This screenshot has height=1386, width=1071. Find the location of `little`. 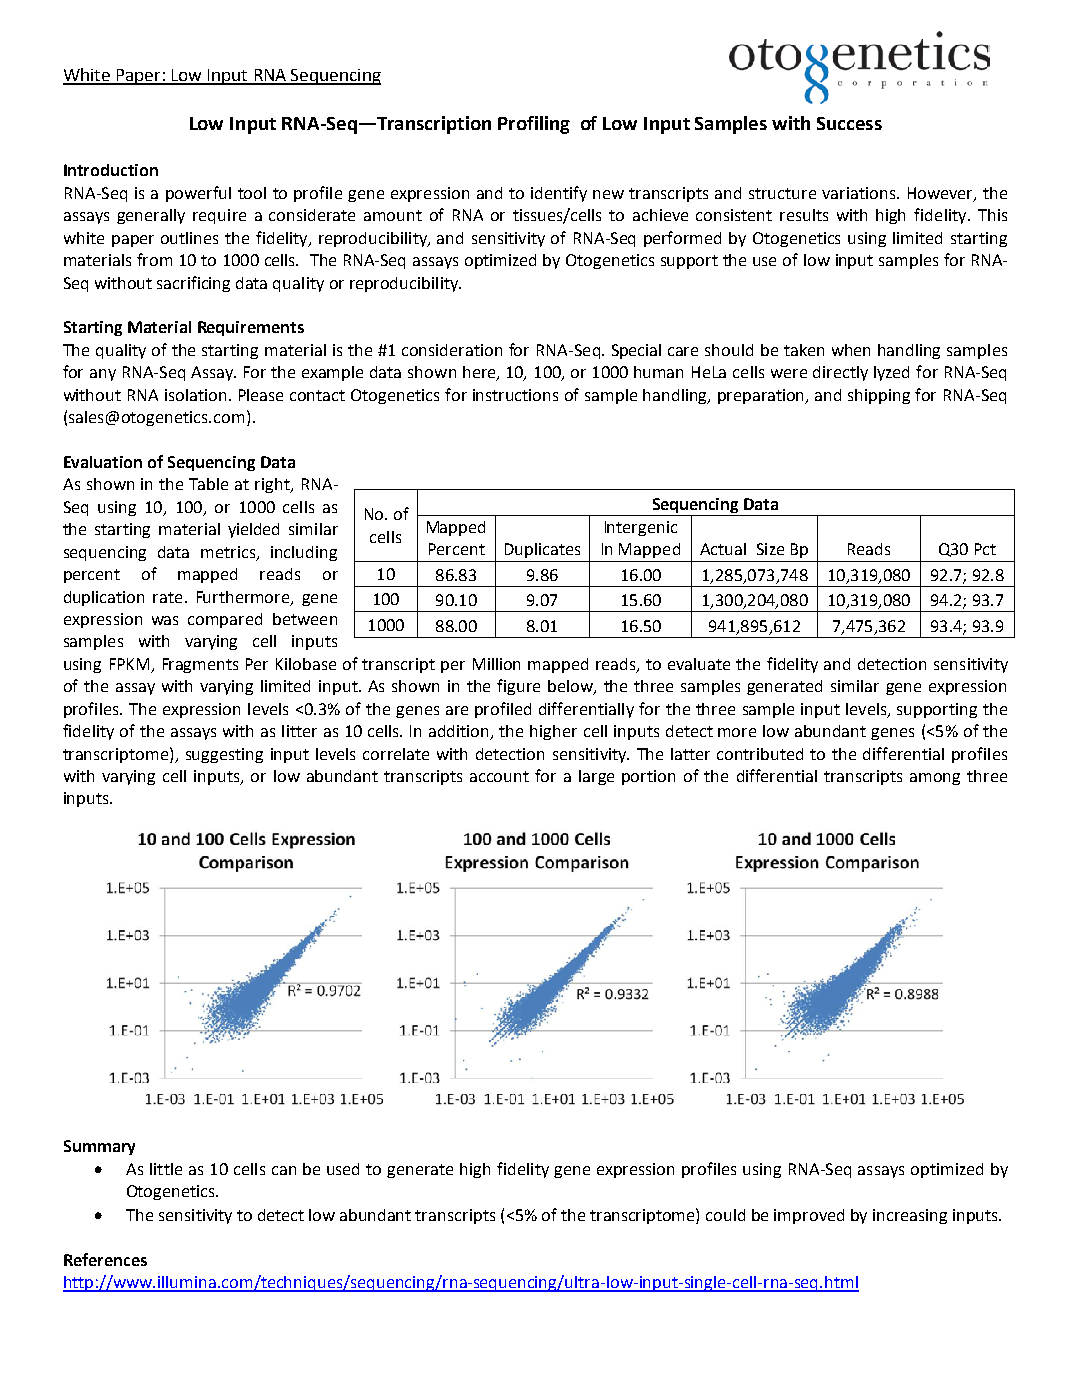

little is located at coordinates (166, 1169).
